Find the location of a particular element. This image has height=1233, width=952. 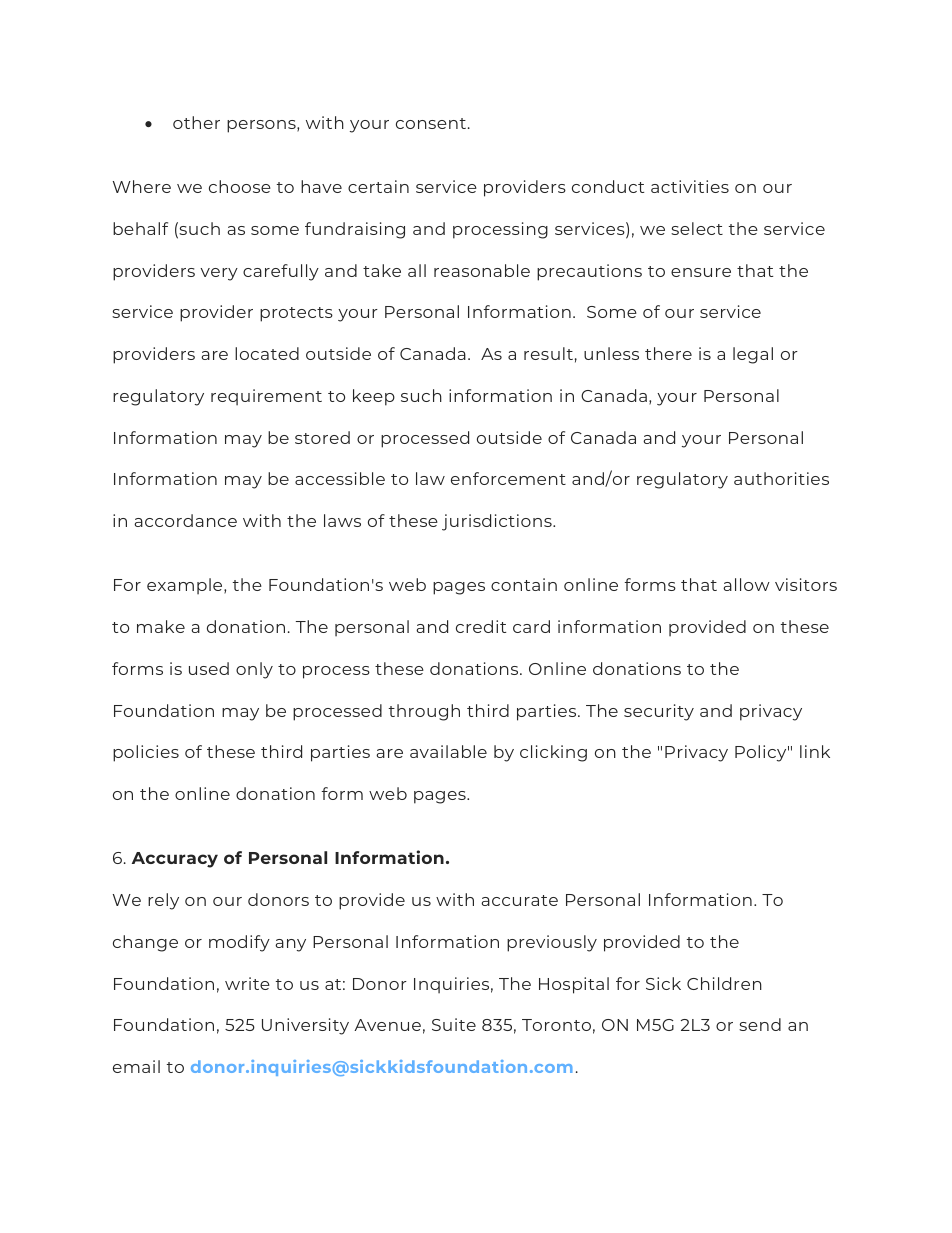

legal is located at coordinates (753, 355).
